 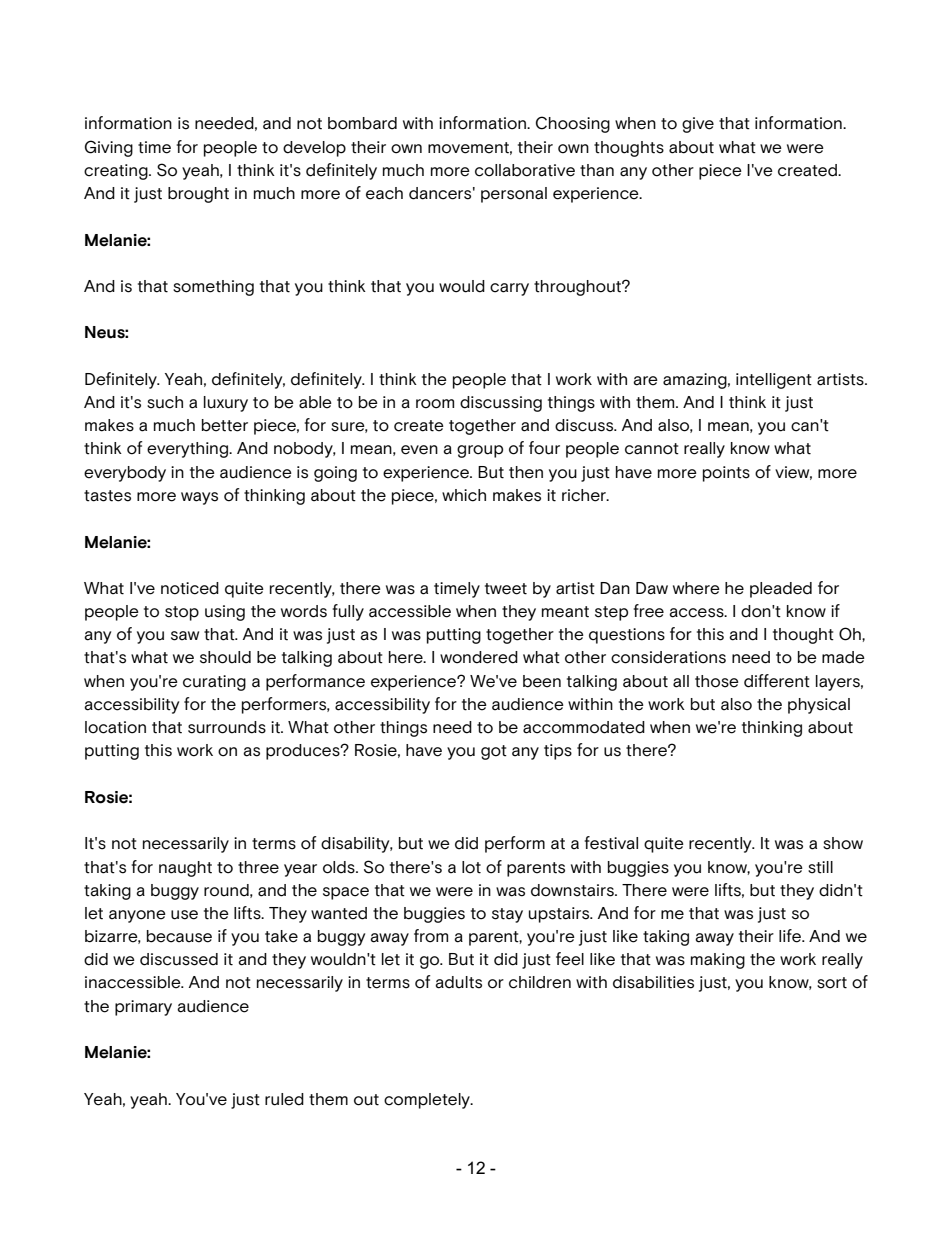 What do you see at coordinates (698, 125) in the screenshot?
I see `give` at bounding box center [698, 125].
